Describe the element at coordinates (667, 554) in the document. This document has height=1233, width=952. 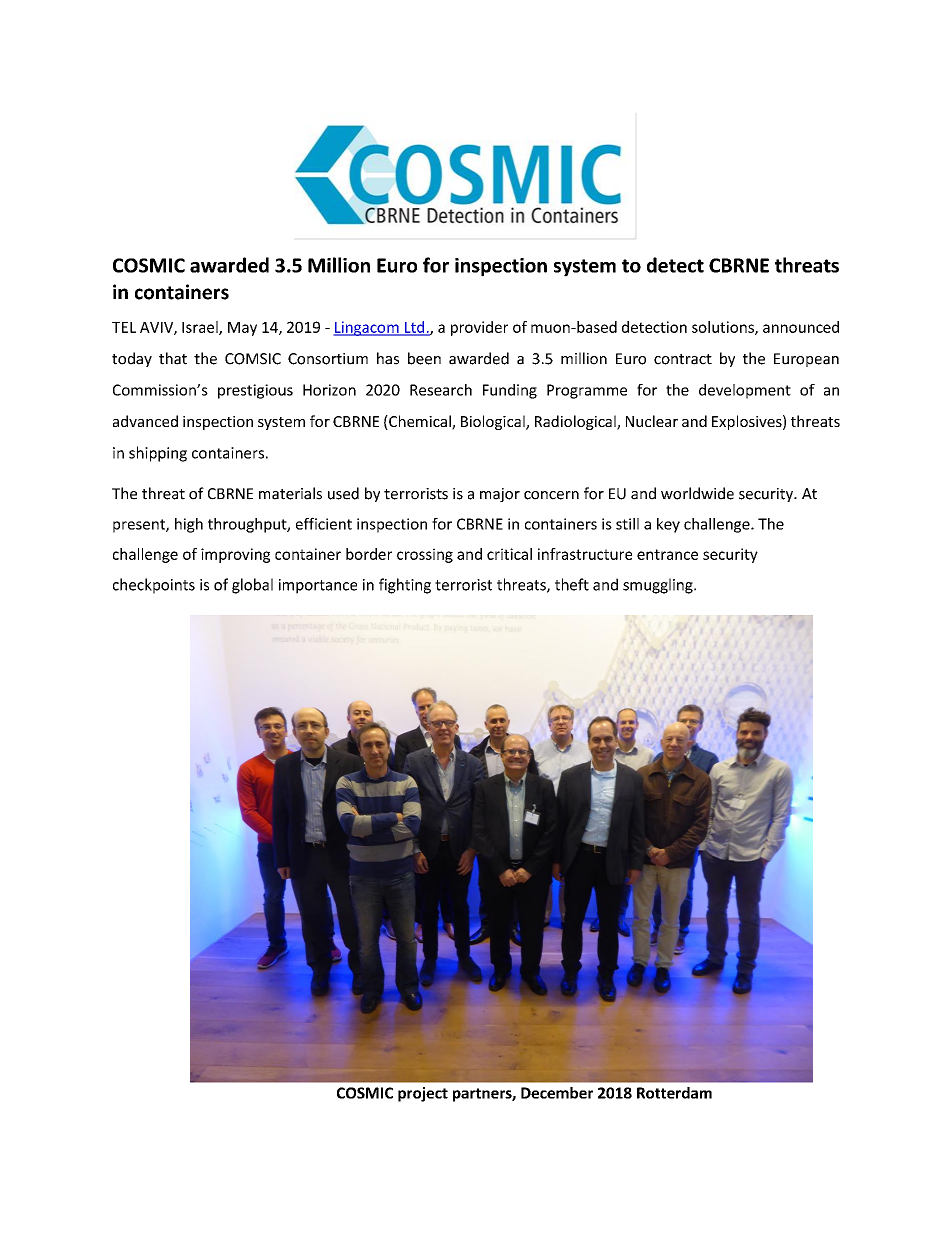
I see `entrance` at that location.
